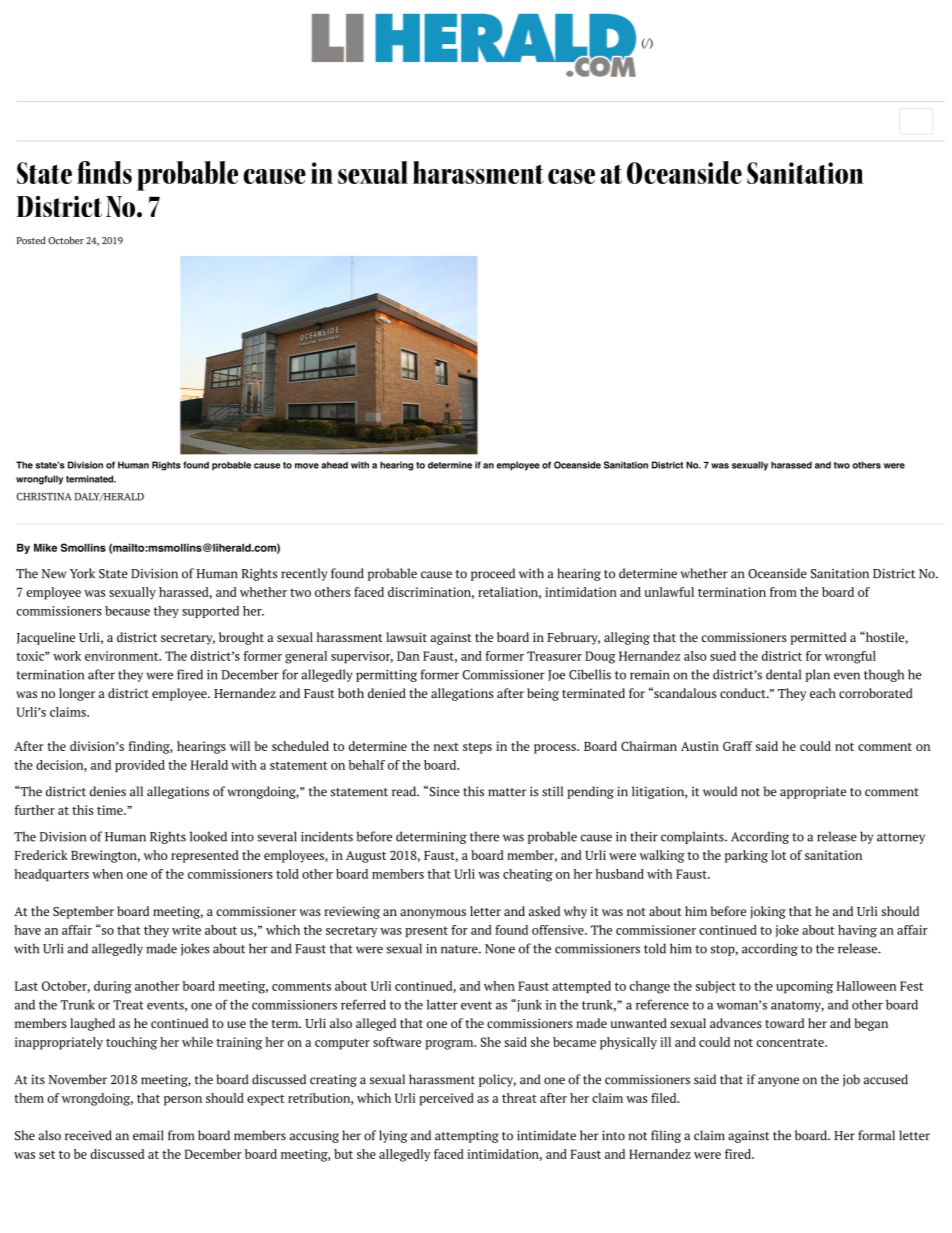  I want to click on ahead, so click(334, 465).
